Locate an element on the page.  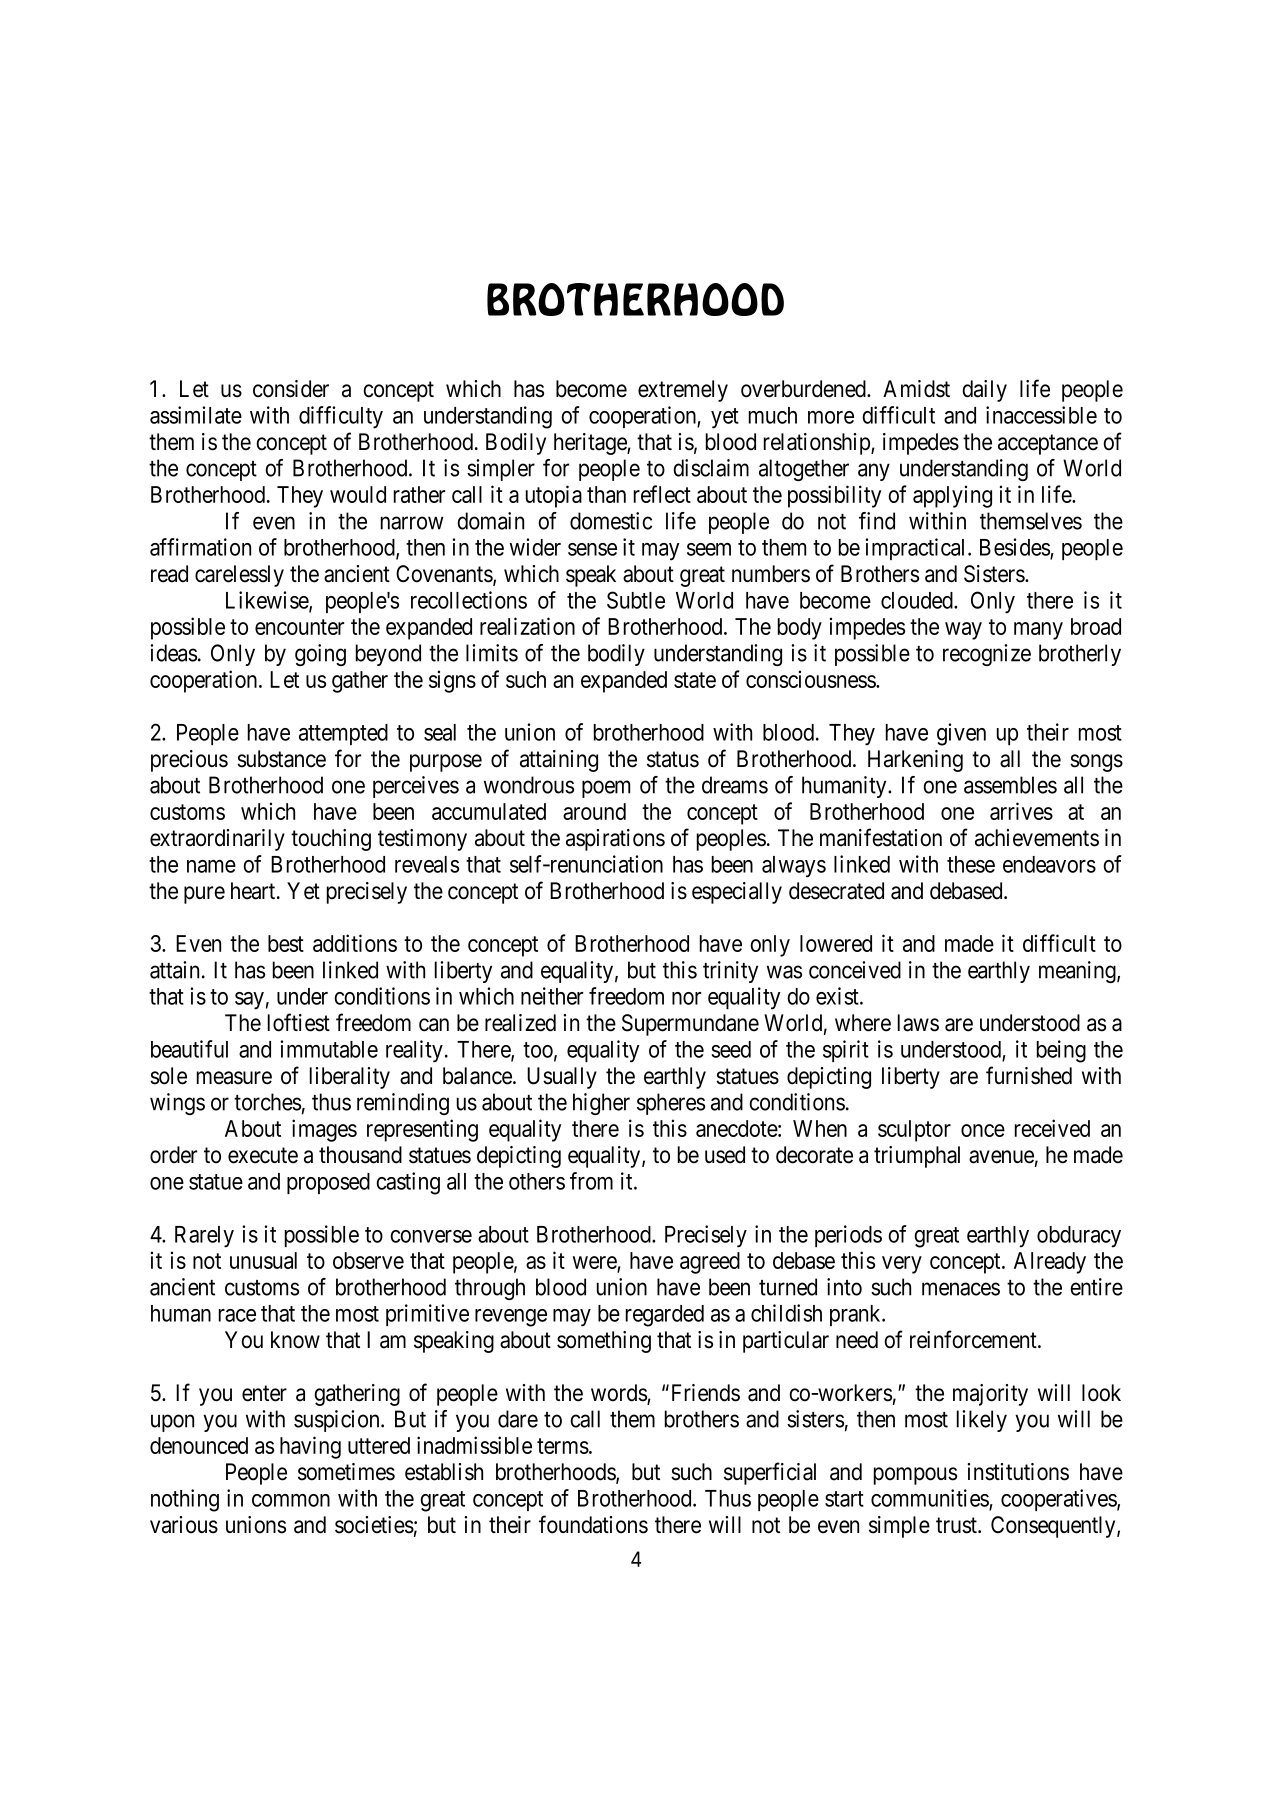
nor is located at coordinates (686, 998).
